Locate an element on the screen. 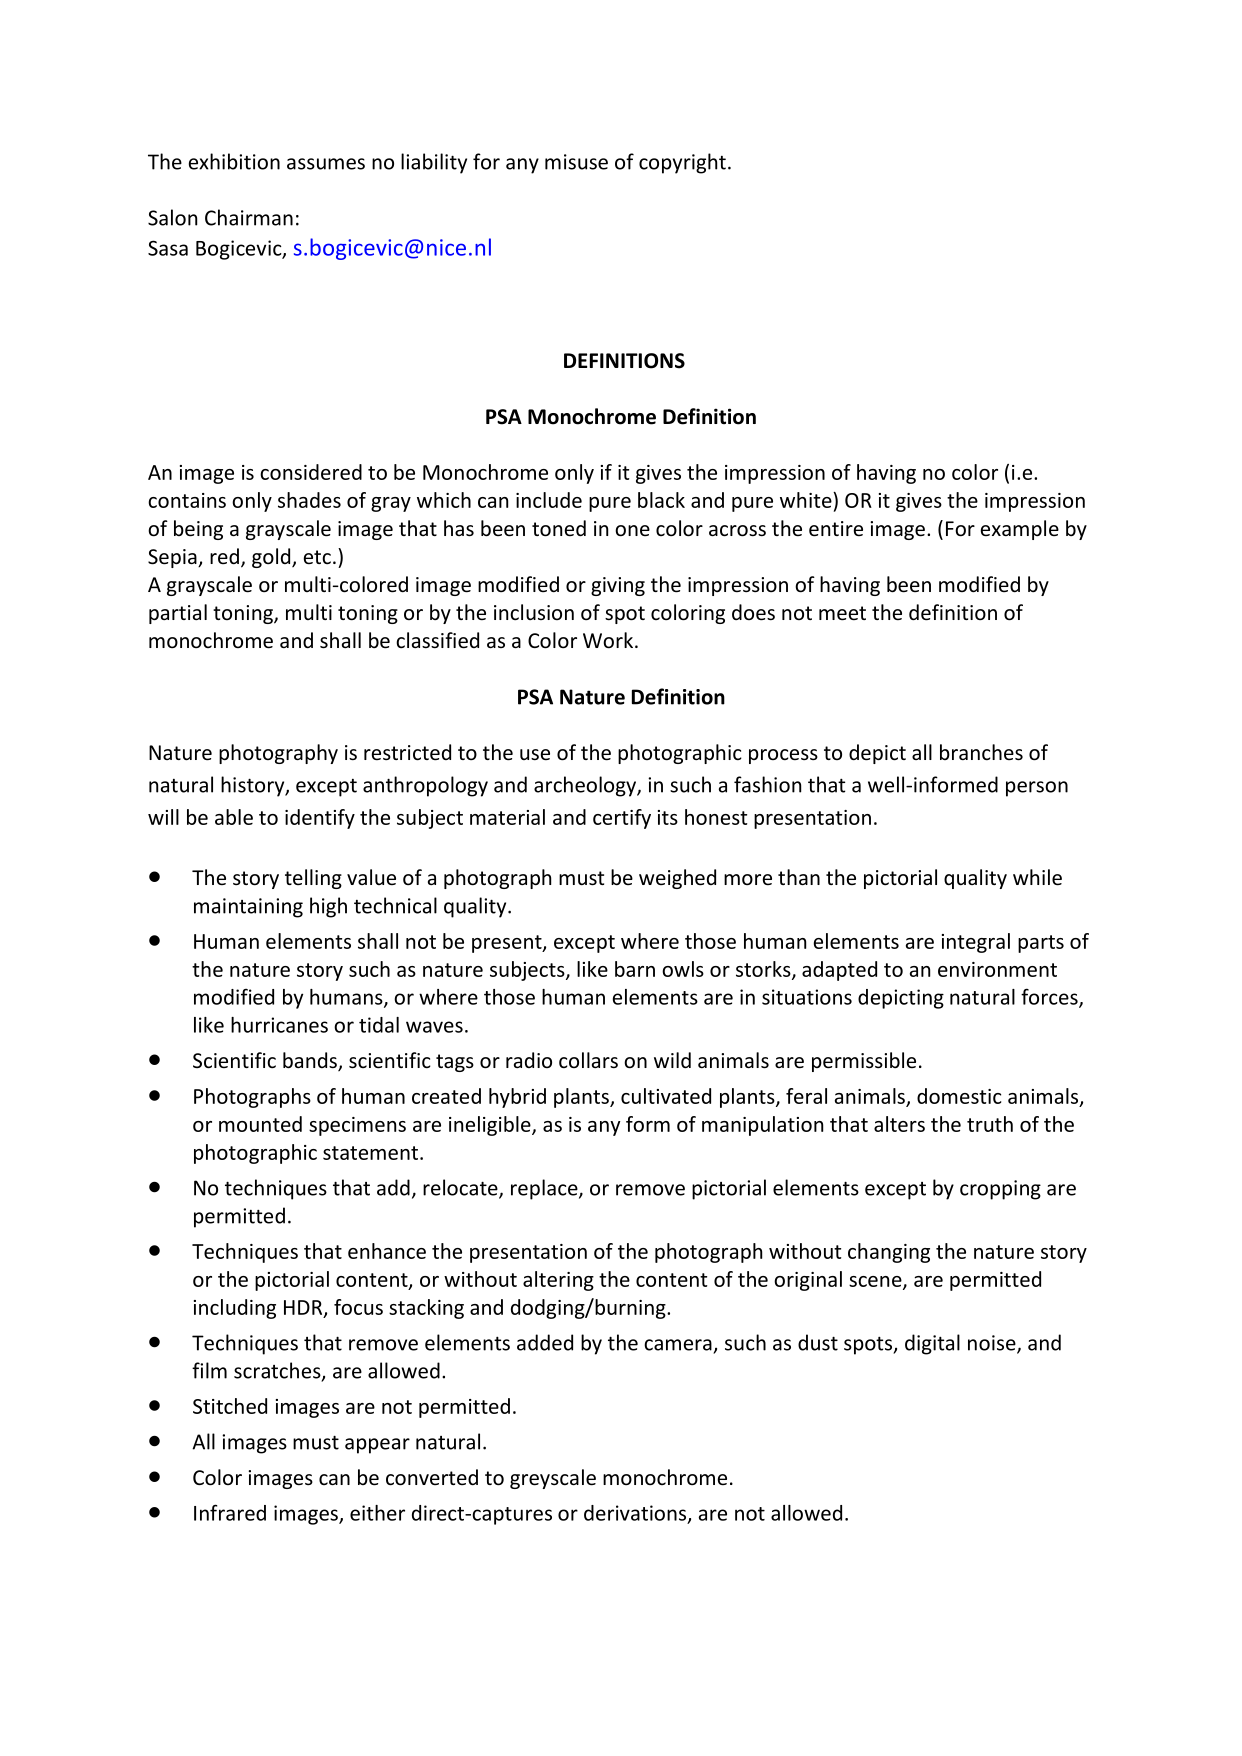 The image size is (1242, 1756). Work is located at coordinates (608, 640).
